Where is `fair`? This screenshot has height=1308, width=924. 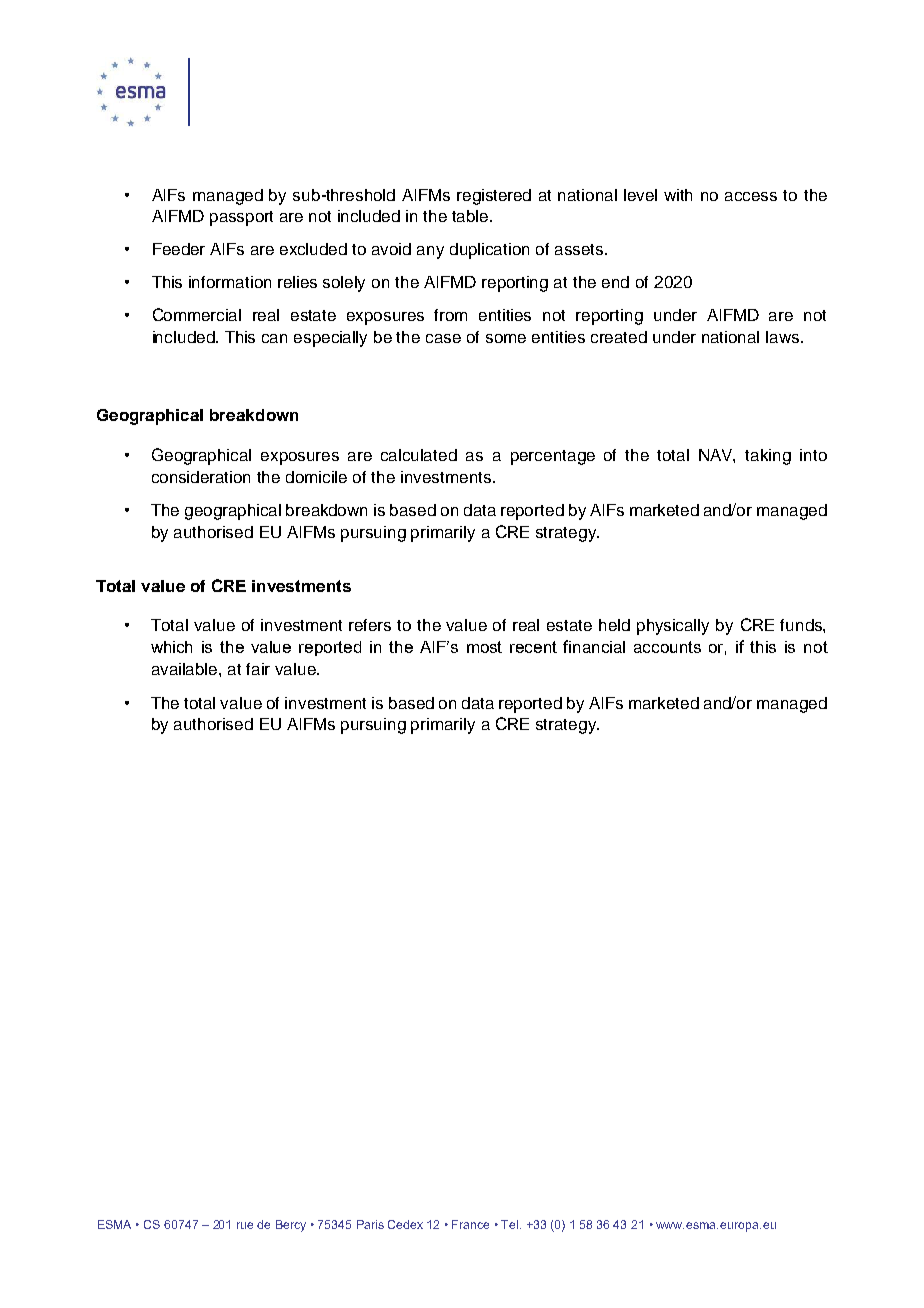
fair is located at coordinates (258, 669).
